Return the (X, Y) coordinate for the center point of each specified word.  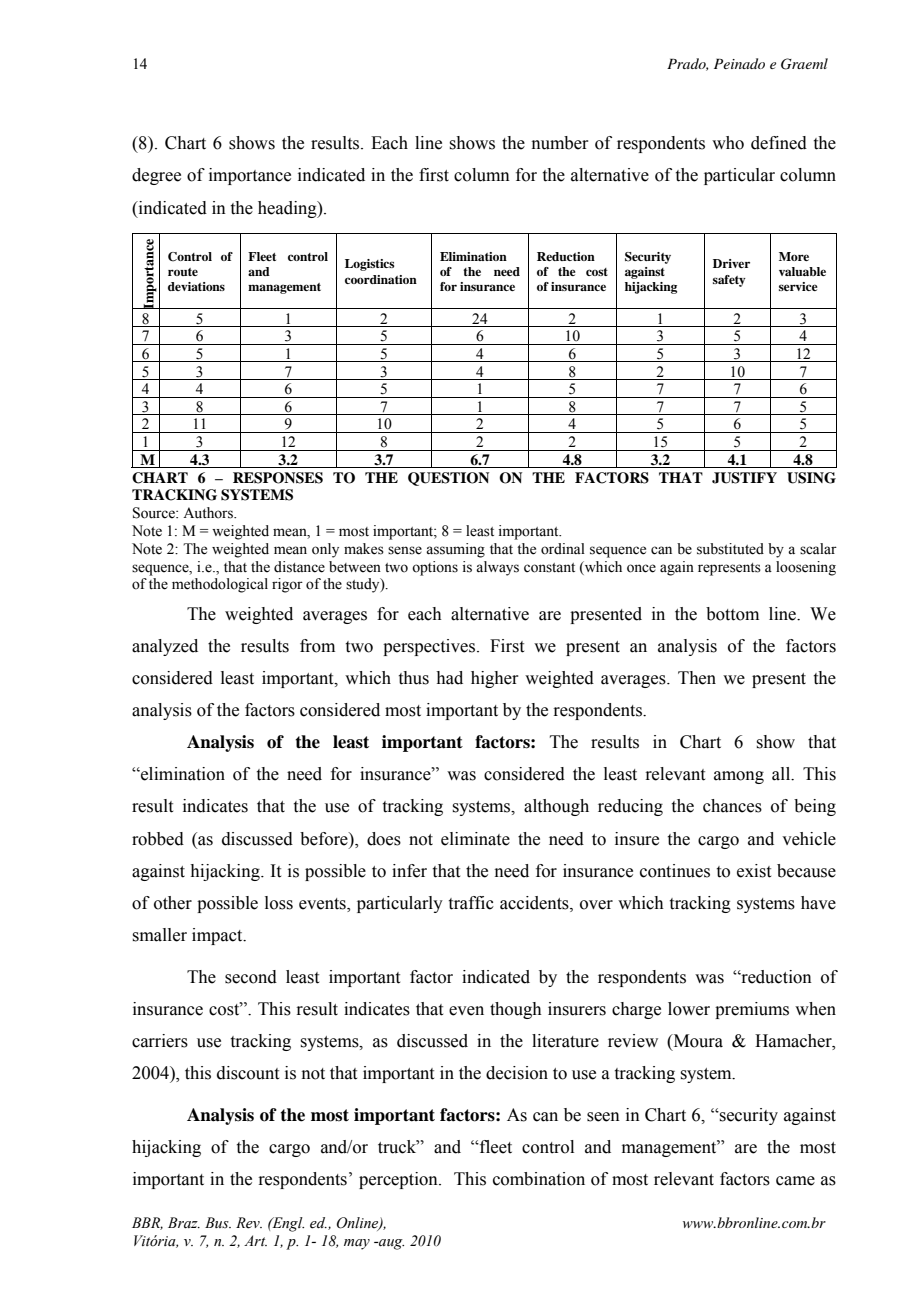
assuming (455, 550)
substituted (730, 549)
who (728, 143)
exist (754, 871)
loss (279, 903)
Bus (218, 1222)
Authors (209, 513)
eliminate (475, 839)
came (795, 1181)
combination (539, 1179)
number (560, 143)
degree (156, 176)
